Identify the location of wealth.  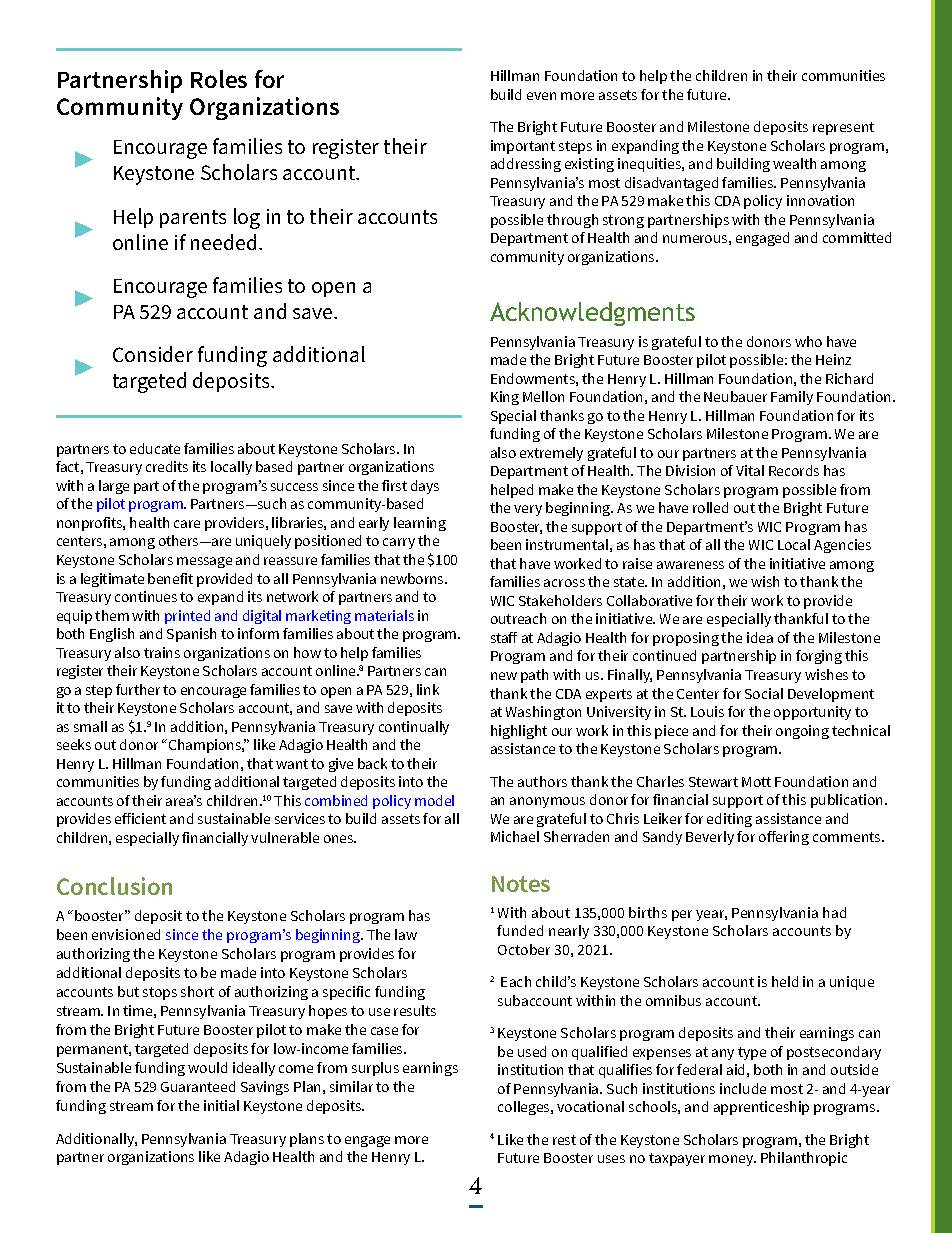
(794, 163).
